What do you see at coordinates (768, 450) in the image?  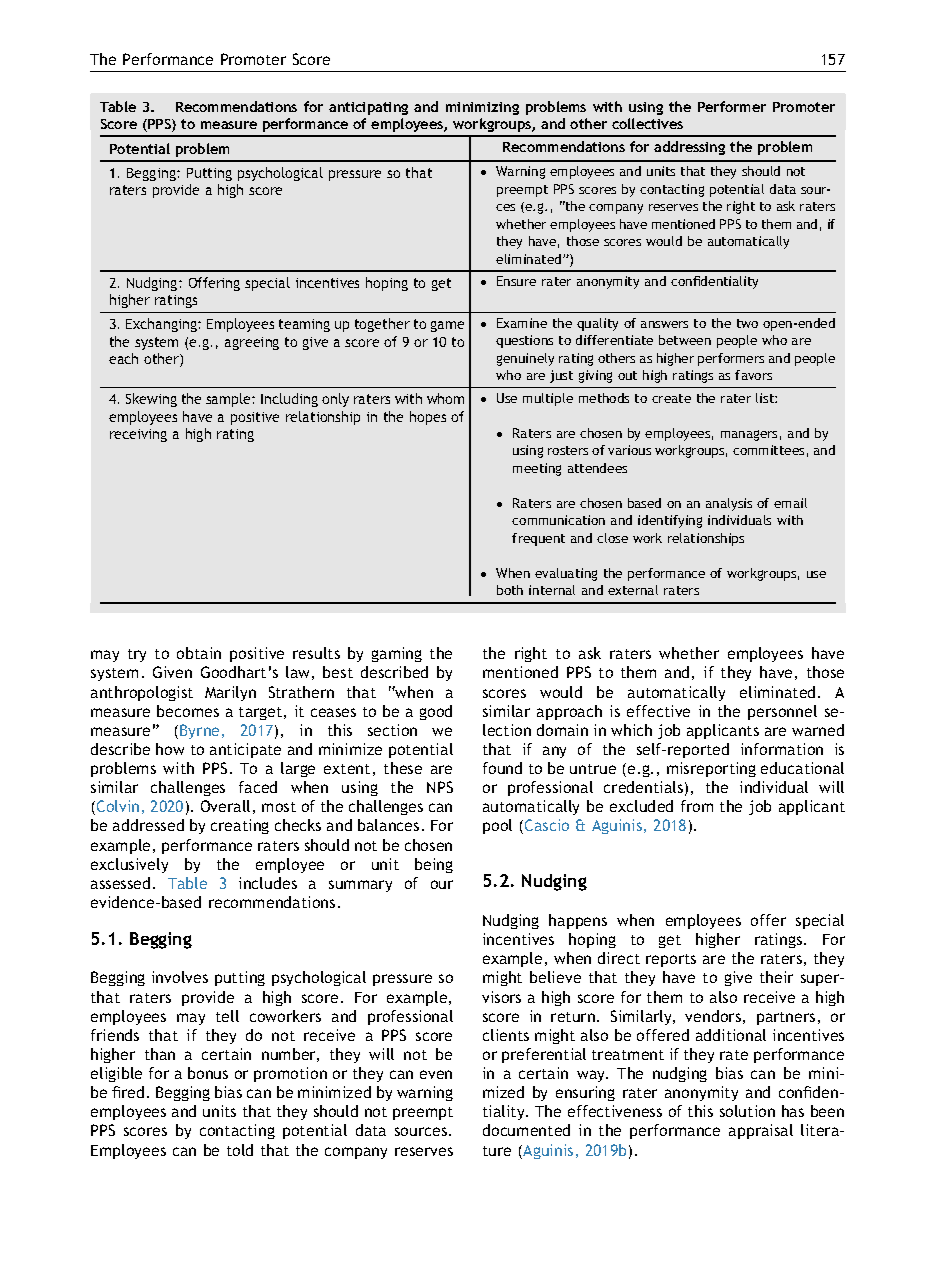 I see `committees` at bounding box center [768, 450].
